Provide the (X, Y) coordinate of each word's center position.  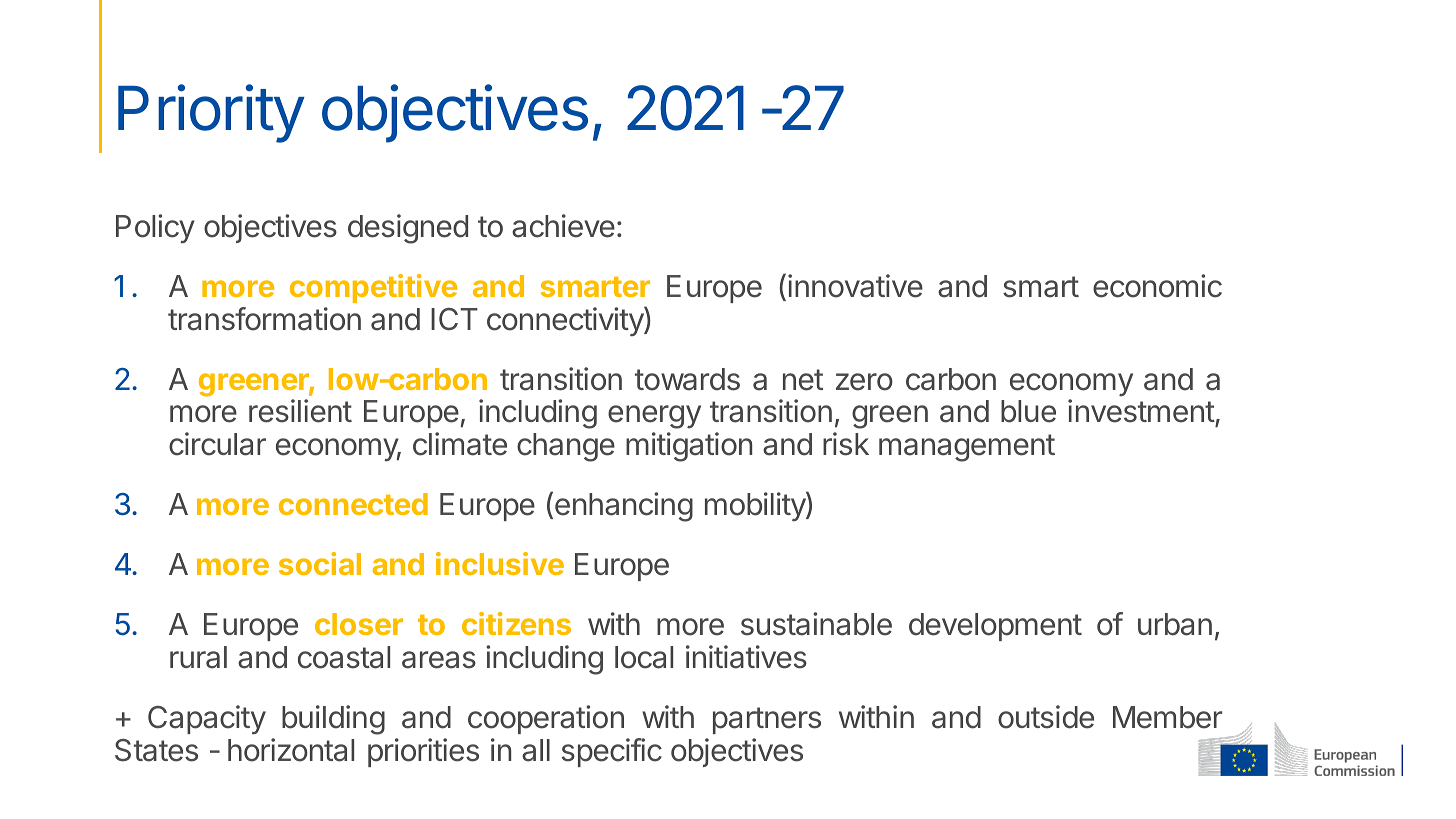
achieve (563, 226)
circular (217, 444)
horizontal (291, 750)
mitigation (689, 447)
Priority (211, 113)
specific (612, 752)
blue (1028, 411)
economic (1157, 286)
